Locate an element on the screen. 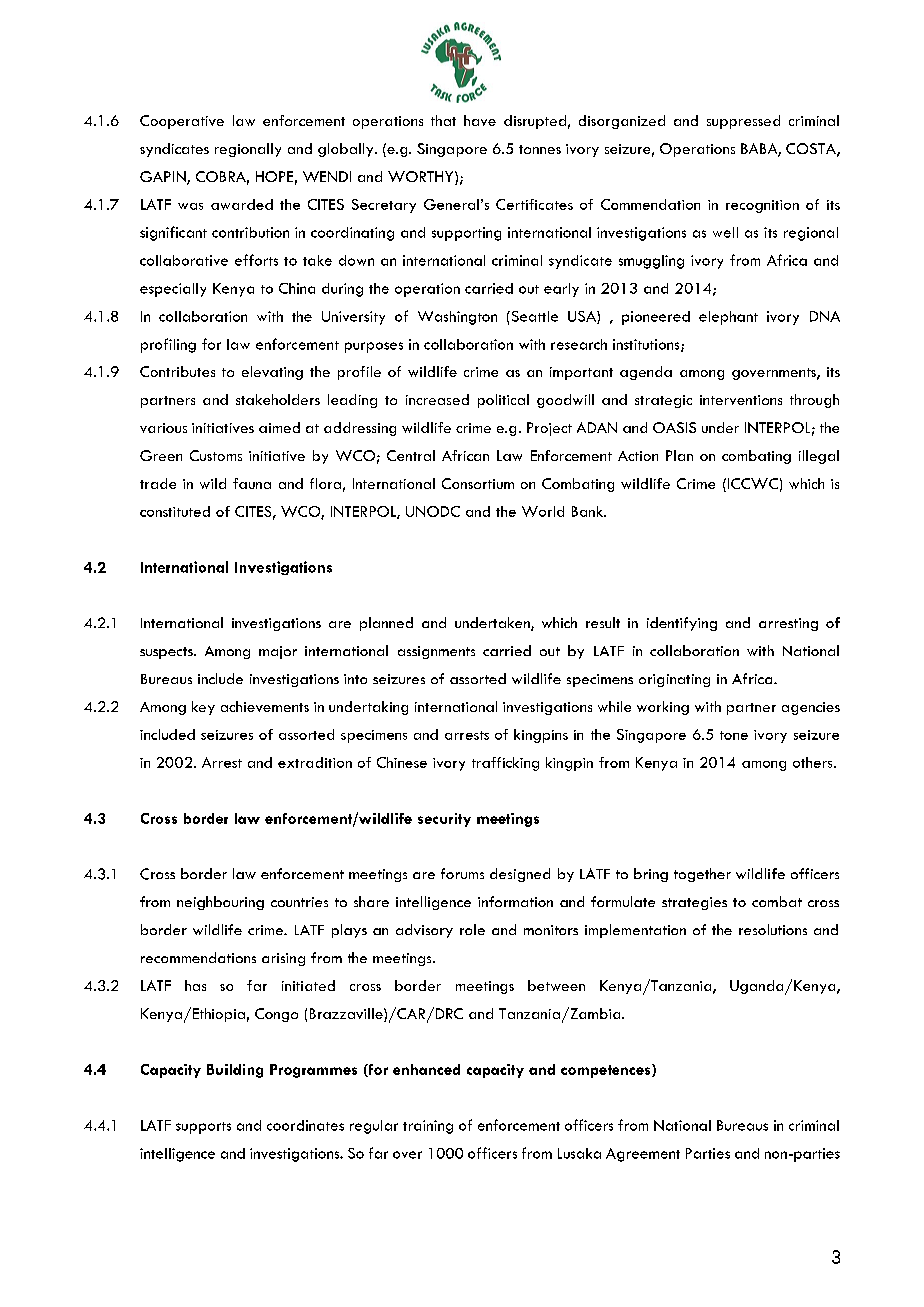  have is located at coordinates (480, 120).
